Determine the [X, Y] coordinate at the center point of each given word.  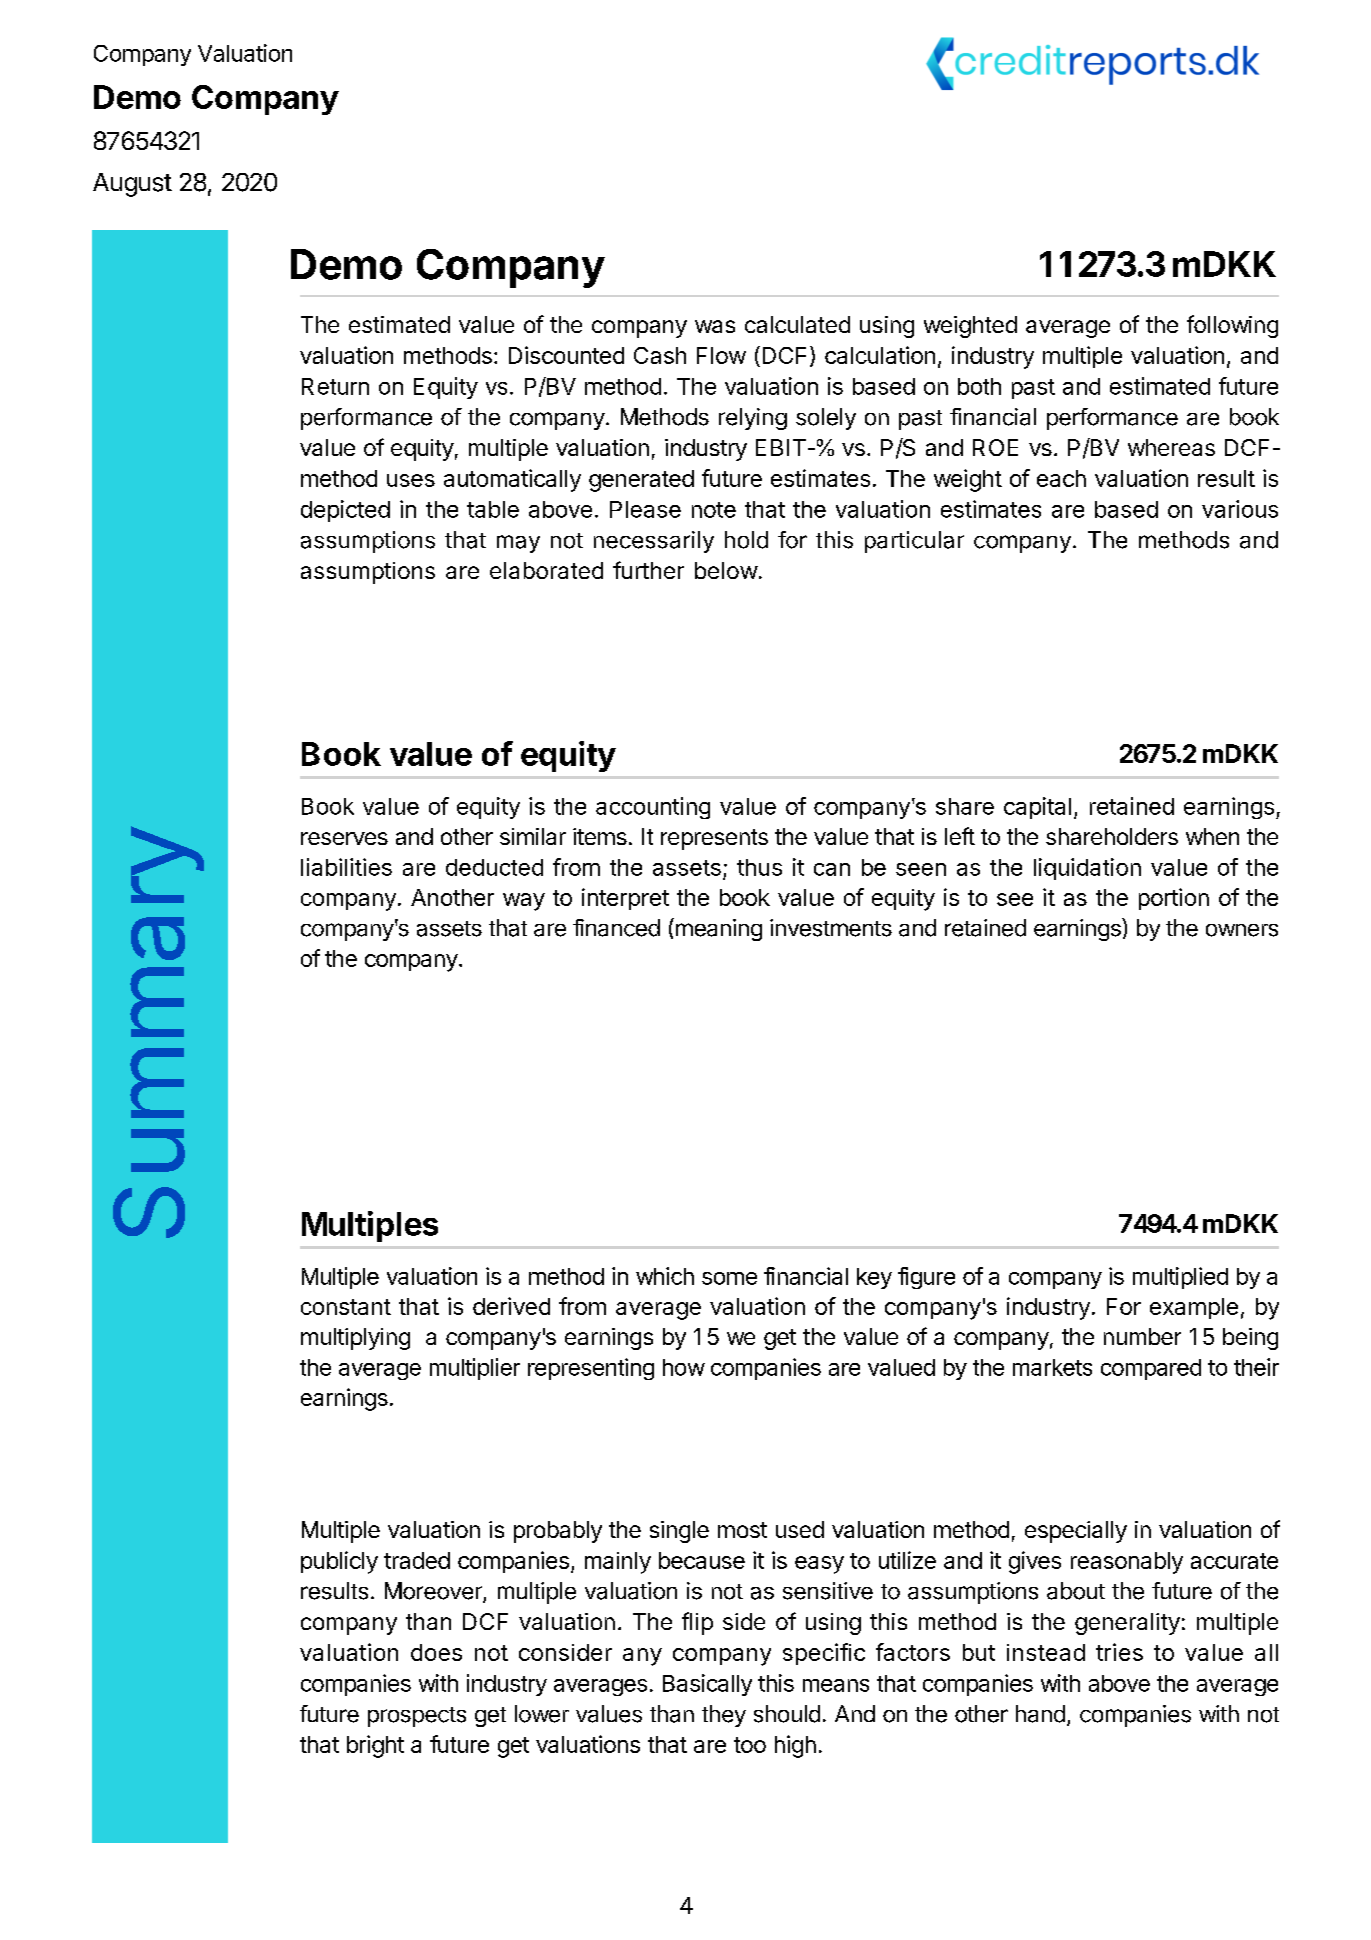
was [715, 326]
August [132, 185]
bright [375, 1746]
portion [1174, 899]
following [1232, 326]
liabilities [346, 867]
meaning [717, 929]
